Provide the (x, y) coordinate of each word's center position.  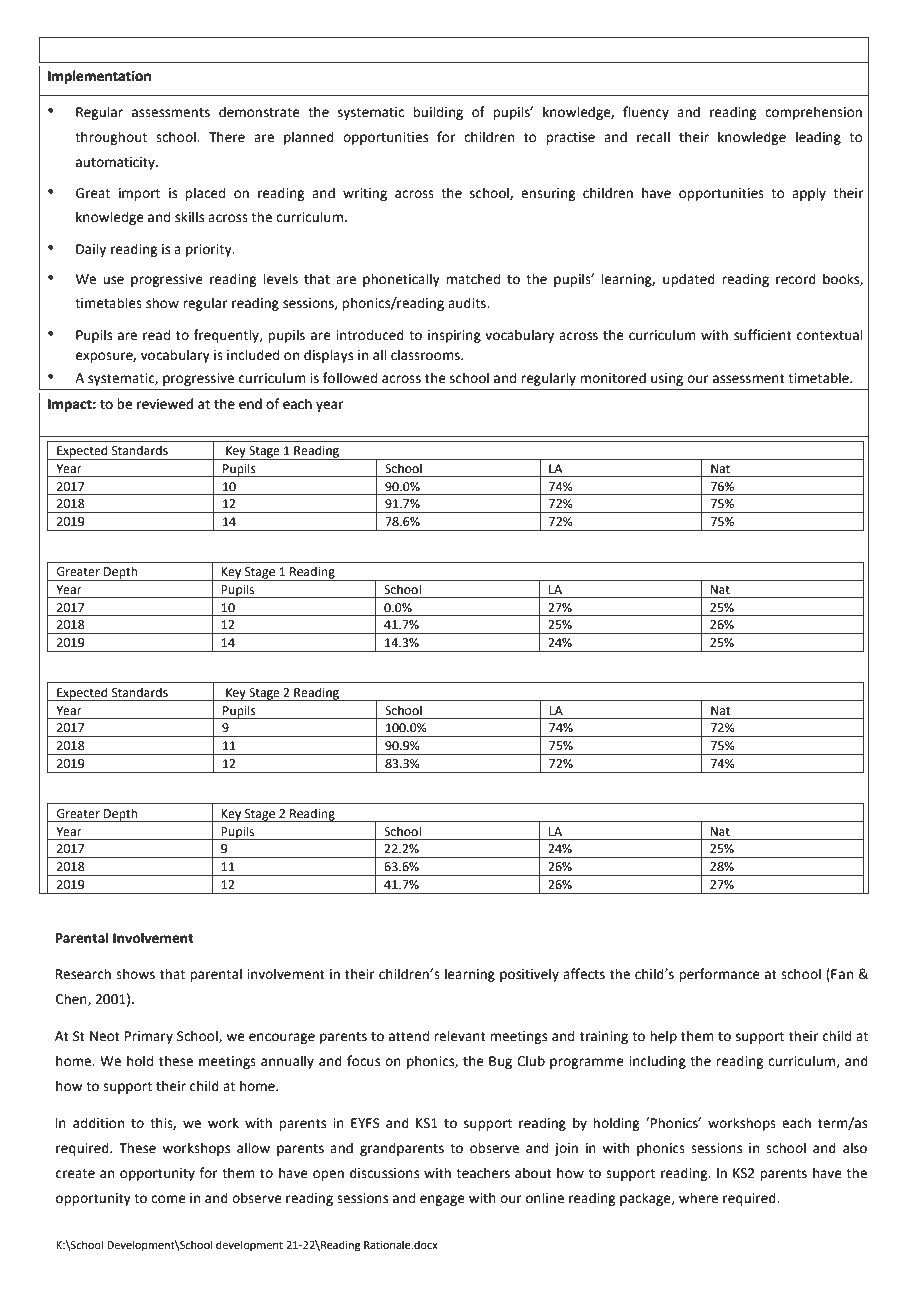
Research (83, 974)
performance (719, 975)
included (253, 355)
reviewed (165, 404)
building (438, 113)
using (667, 379)
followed (350, 378)
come (168, 1199)
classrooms (427, 355)
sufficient (763, 335)
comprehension (813, 113)
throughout (111, 138)
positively (529, 975)
